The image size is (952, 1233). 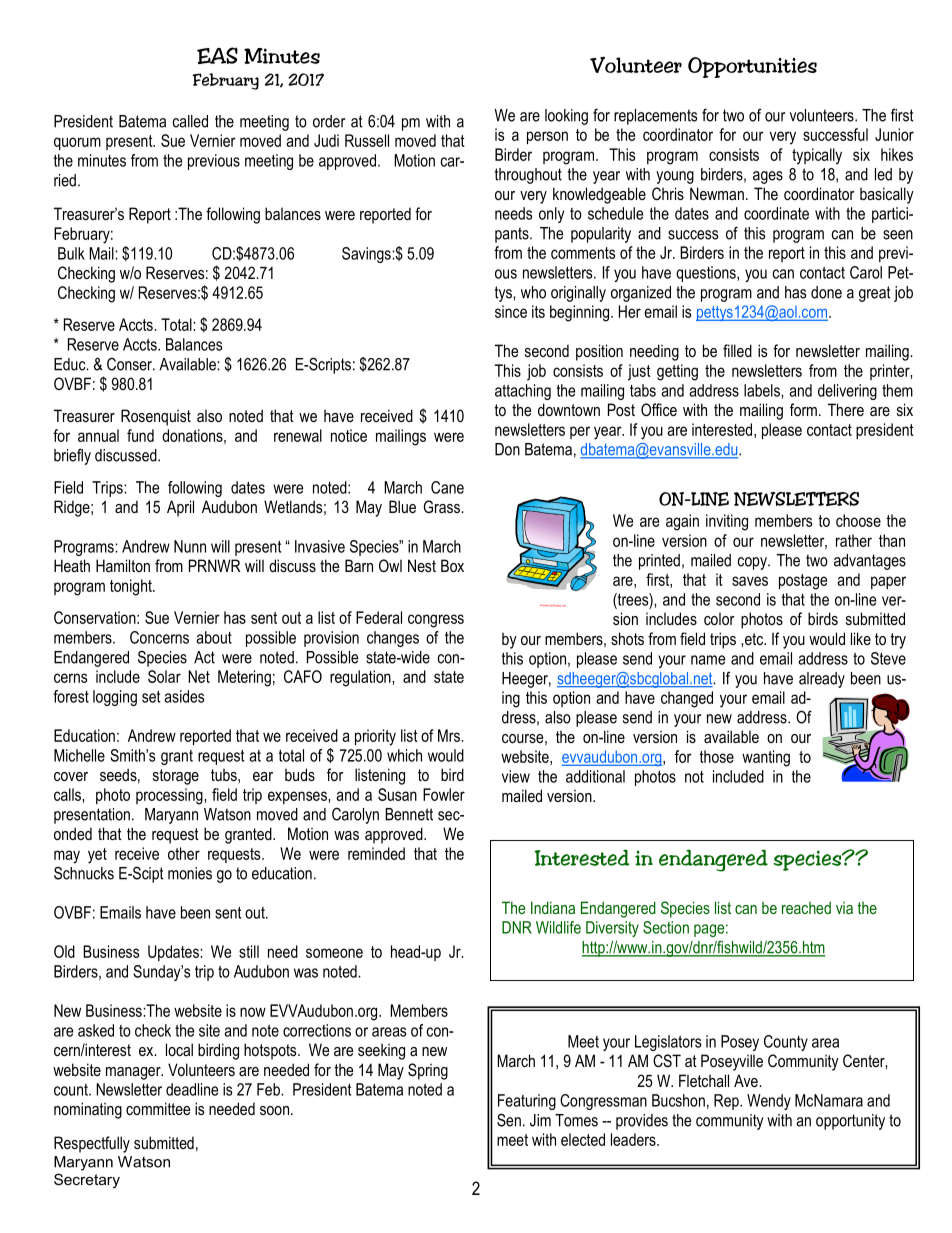 I want to click on Jim, so click(x=540, y=1120).
